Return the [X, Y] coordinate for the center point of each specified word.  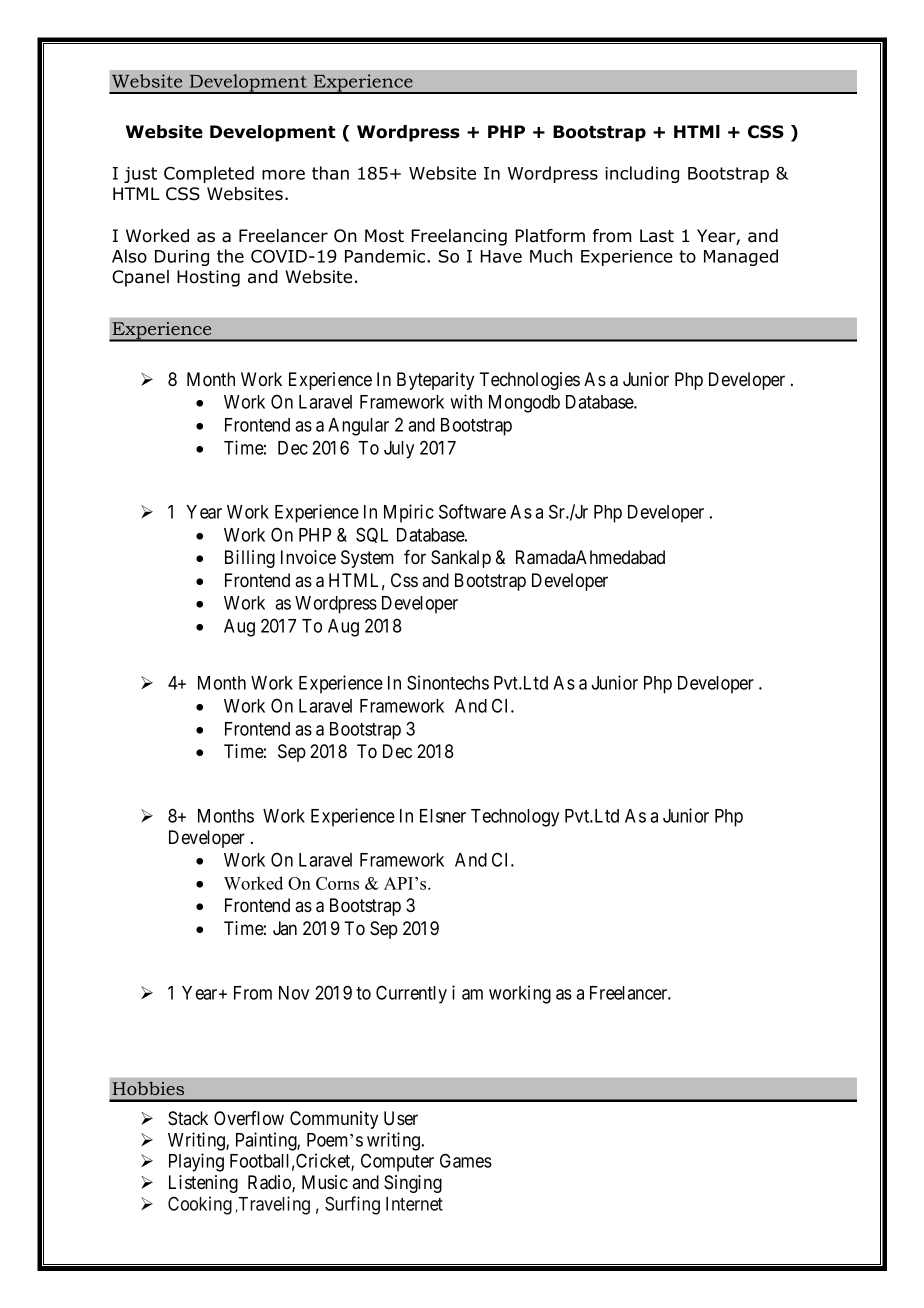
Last [657, 236]
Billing [250, 559]
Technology [515, 818]
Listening [203, 1184]
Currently [411, 994]
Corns [337, 883]
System [367, 559]
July [399, 450]
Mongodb [524, 404]
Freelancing [459, 237]
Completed [209, 174]
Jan [285, 928]
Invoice [308, 557]
